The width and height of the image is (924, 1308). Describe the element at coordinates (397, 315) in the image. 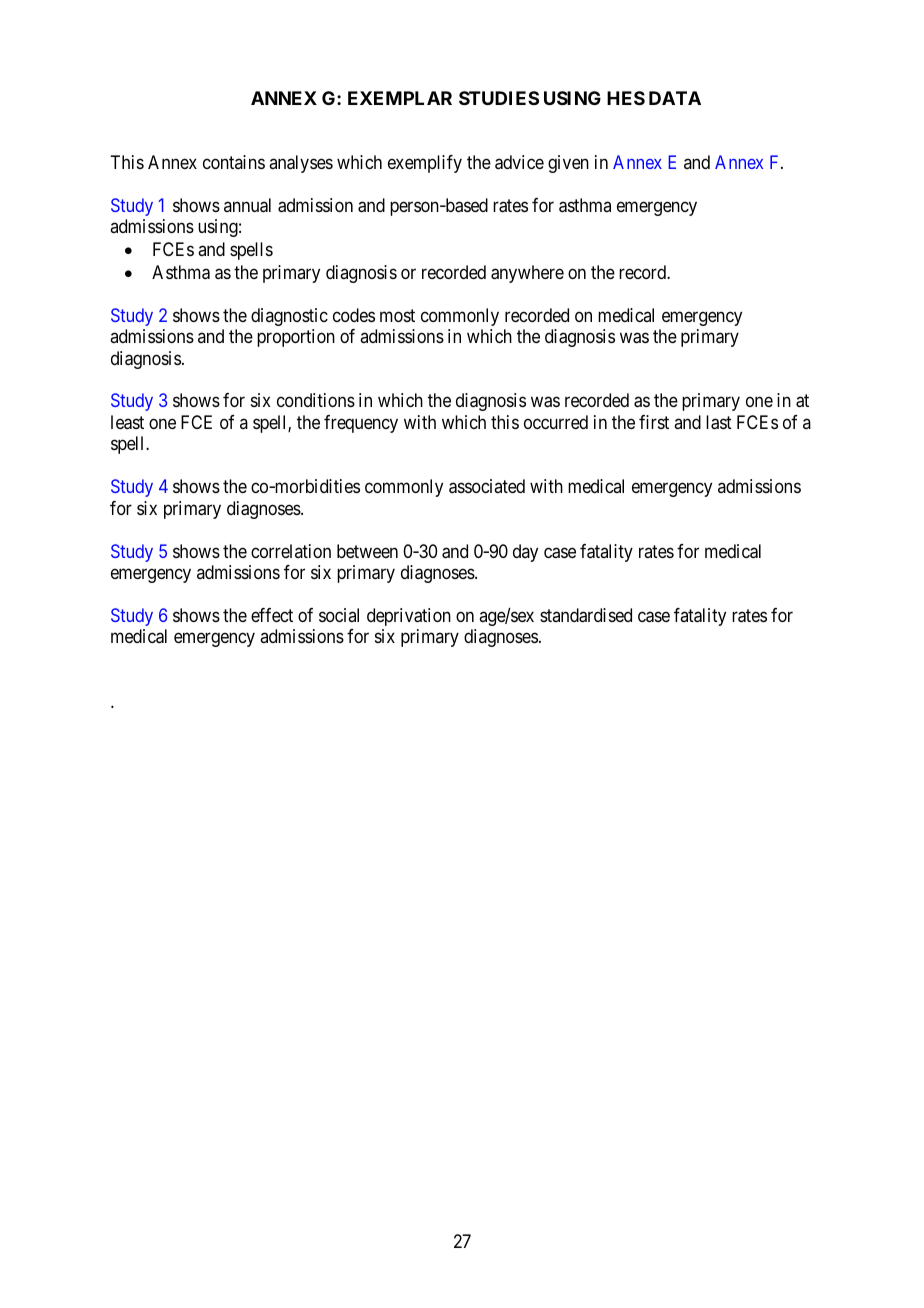

I see `most` at that location.
